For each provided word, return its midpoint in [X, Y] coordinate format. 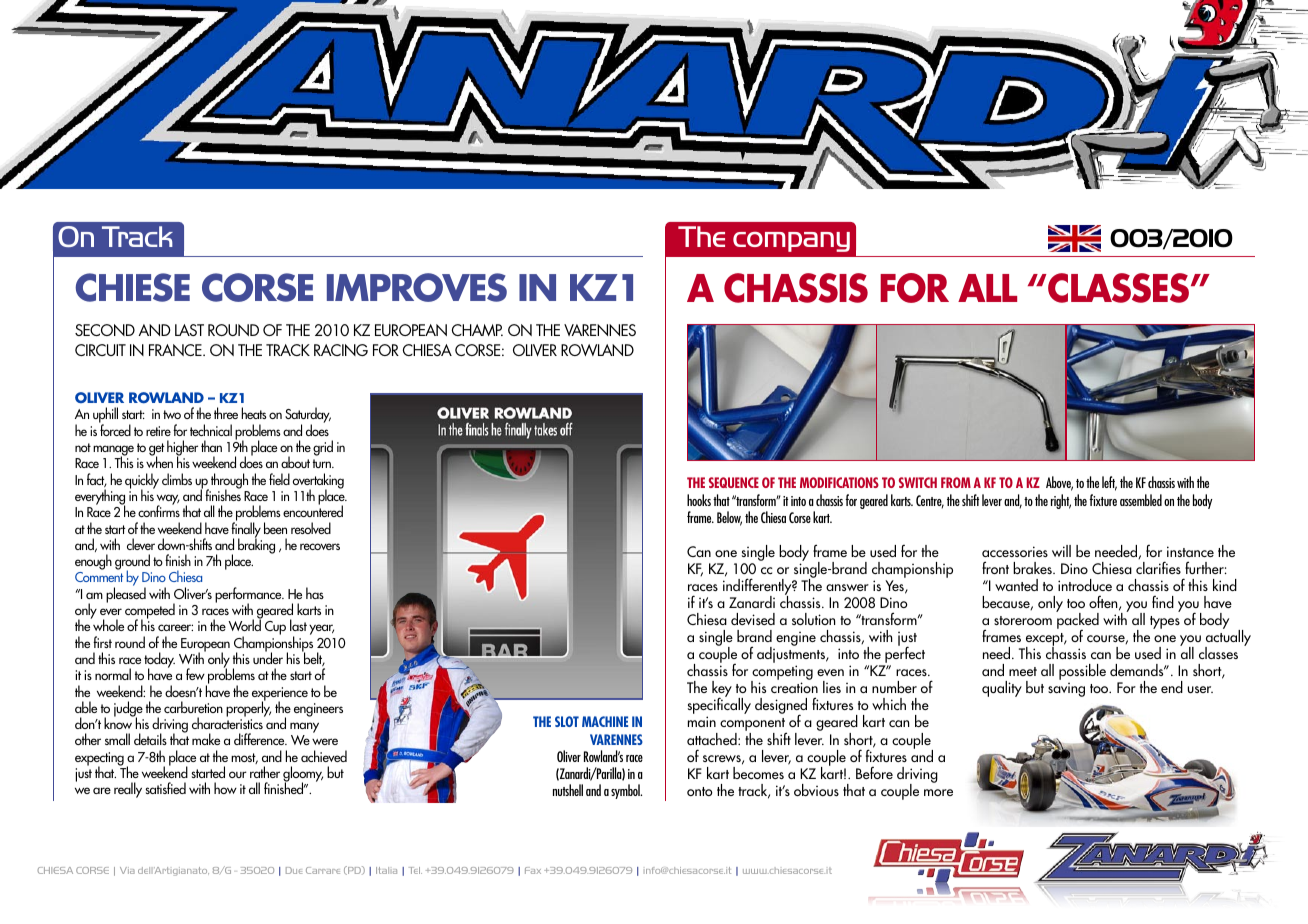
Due [294, 870]
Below [729, 518]
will [1061, 551]
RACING [341, 350]
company [791, 242]
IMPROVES [417, 287]
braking [256, 545]
